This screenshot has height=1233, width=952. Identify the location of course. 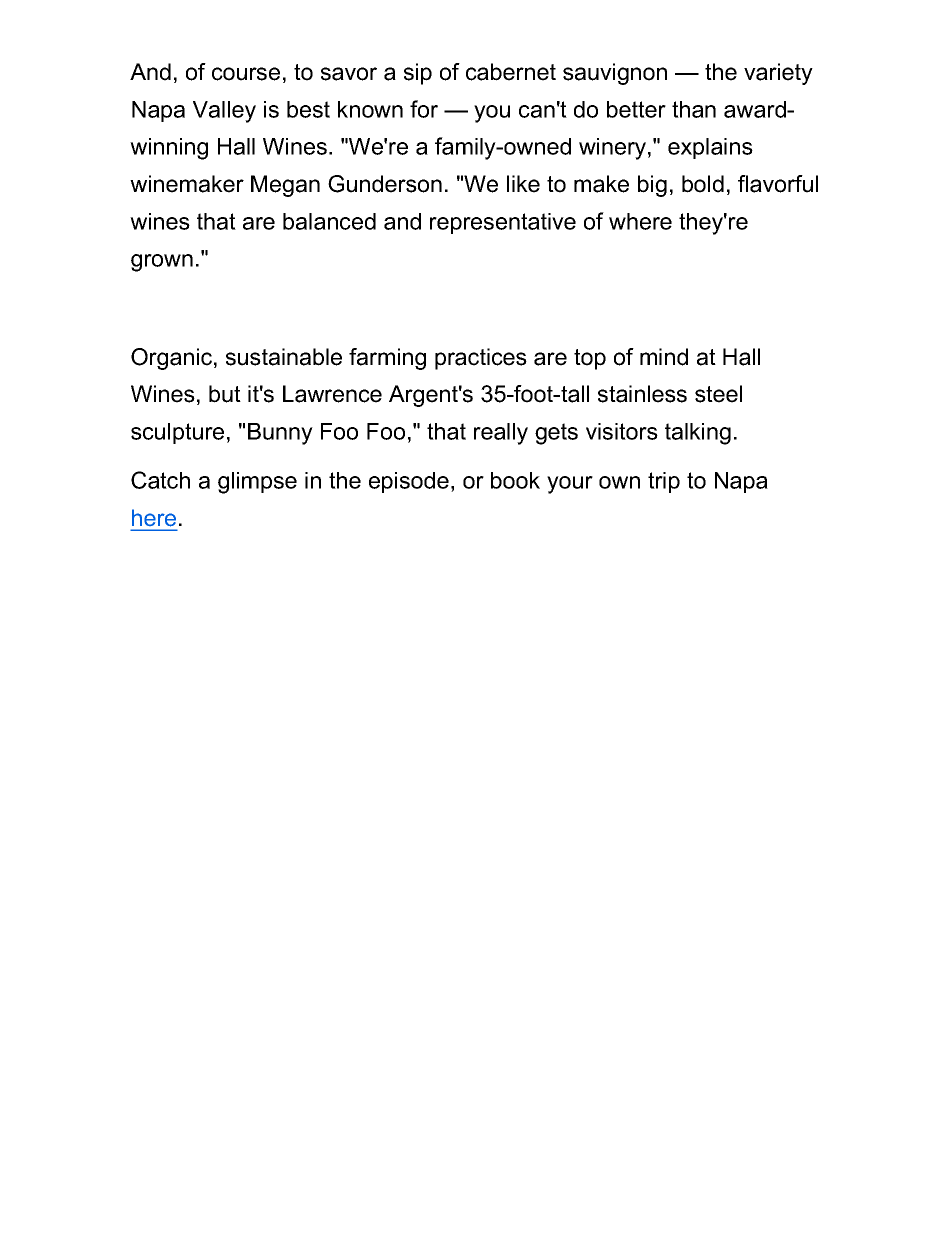
(246, 74).
